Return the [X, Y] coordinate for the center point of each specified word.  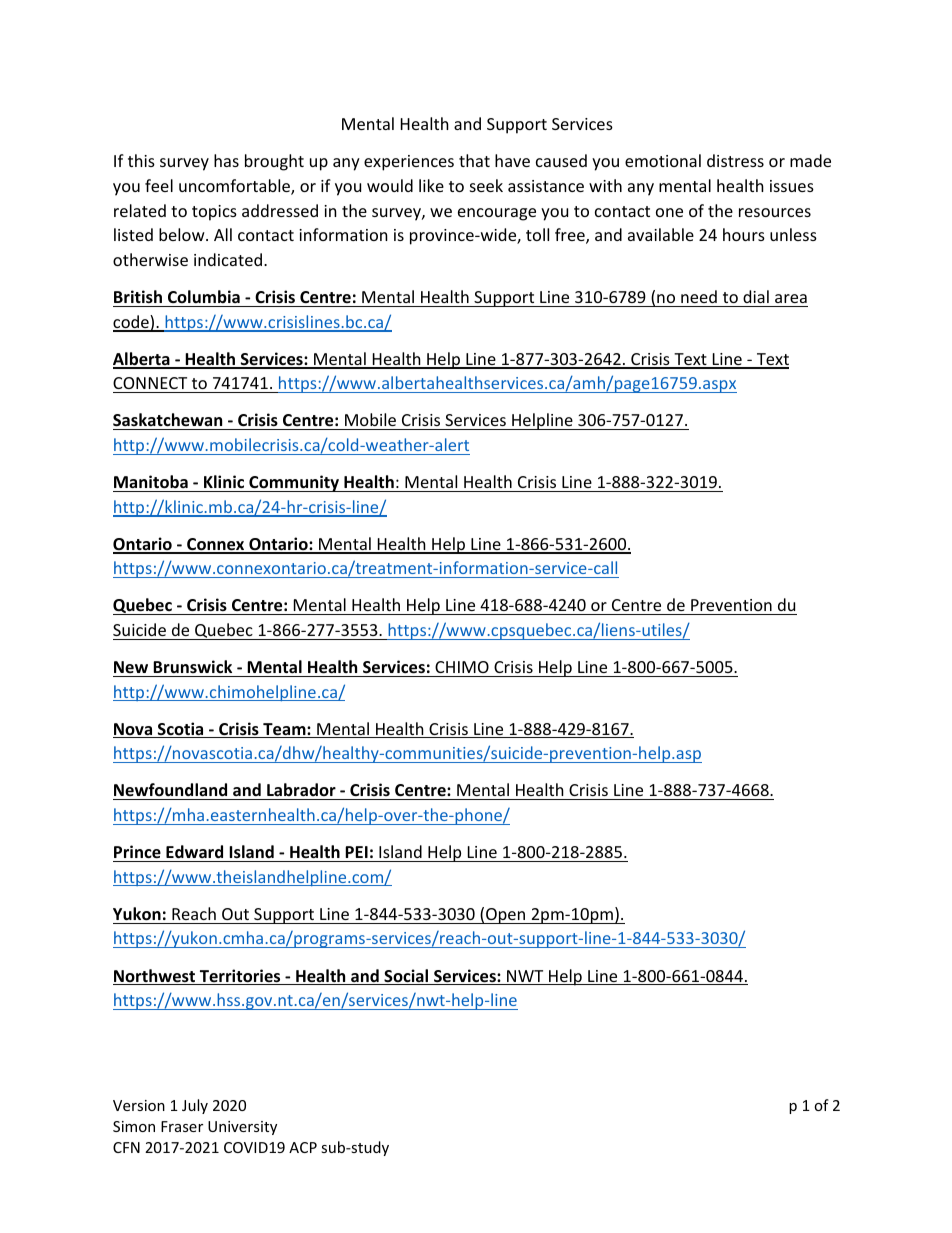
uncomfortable [235, 187]
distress [735, 160]
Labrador [301, 789]
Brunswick [192, 666]
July [195, 1106]
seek [486, 185]
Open [506, 916]
